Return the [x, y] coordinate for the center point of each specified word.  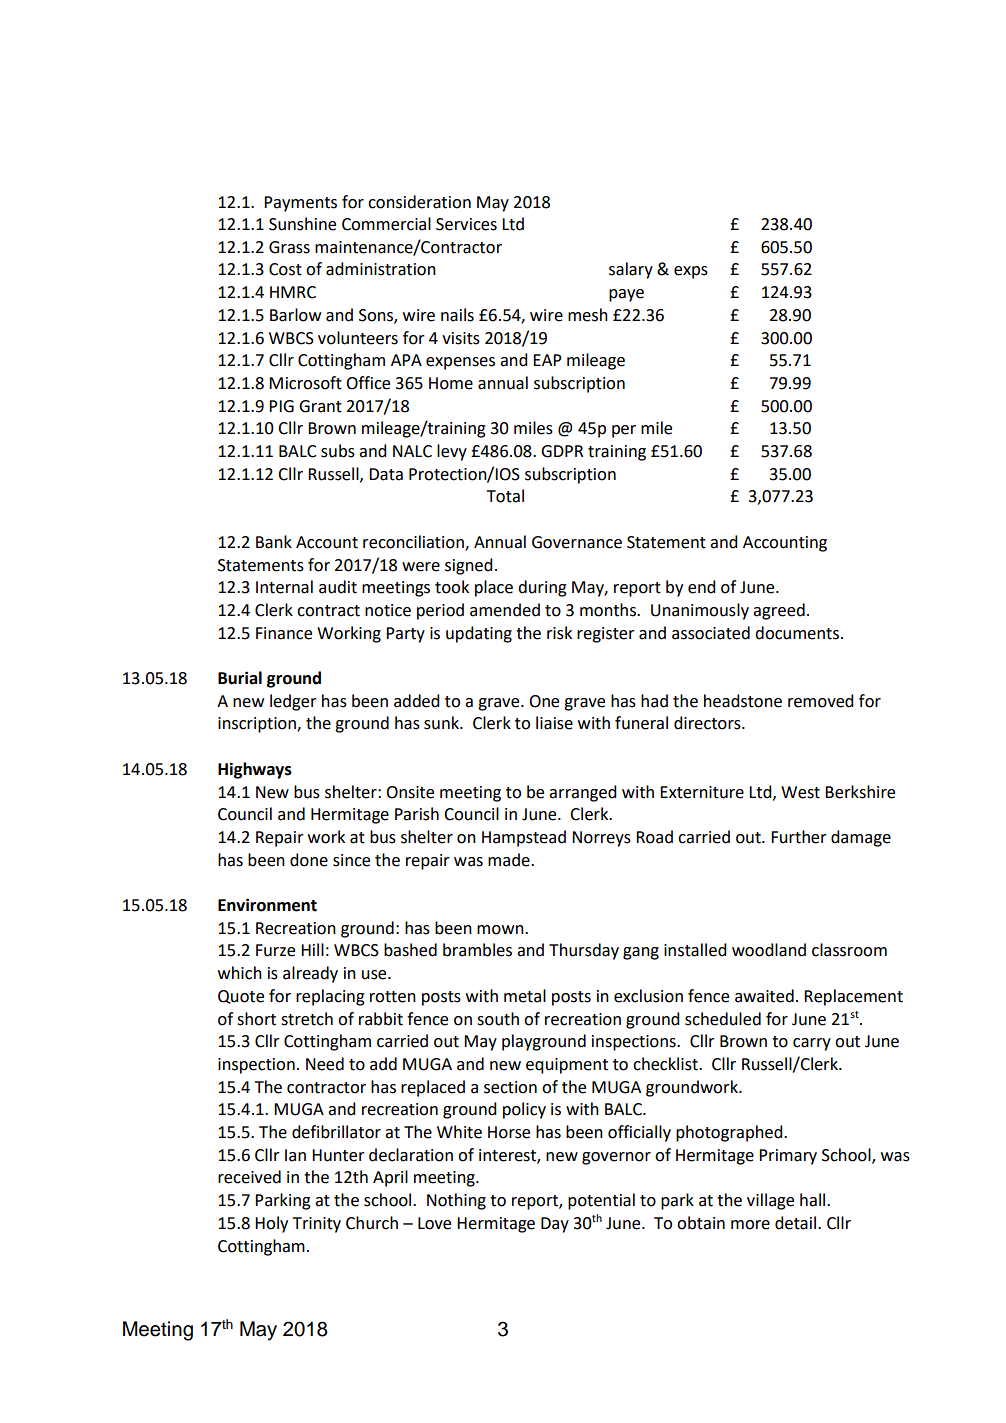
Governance [577, 542]
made [510, 860]
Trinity [317, 1225]
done [309, 860]
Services [466, 224]
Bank [274, 542]
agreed [779, 611]
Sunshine [302, 224]
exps [691, 272]
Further [799, 837]
